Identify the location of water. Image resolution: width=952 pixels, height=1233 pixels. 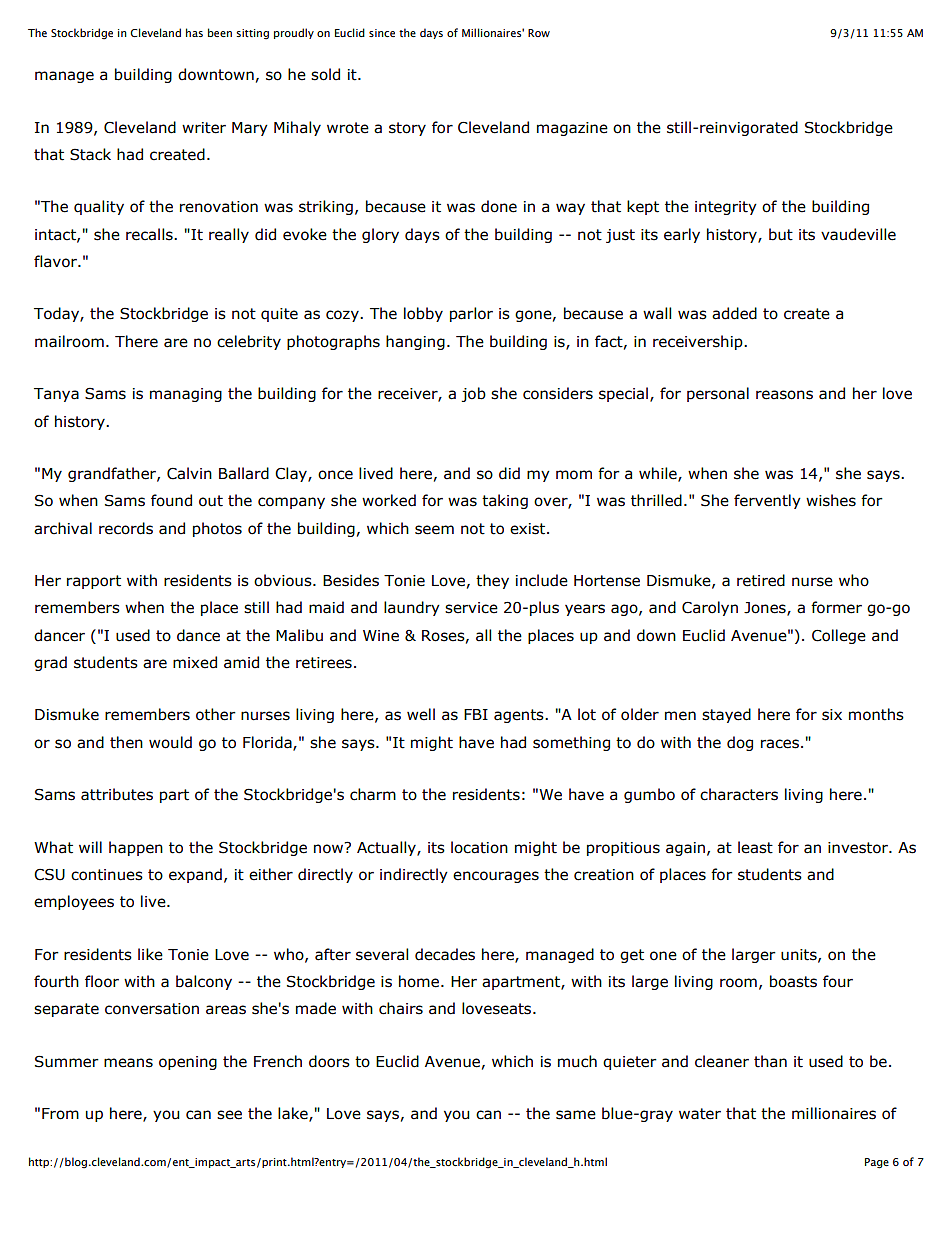
(700, 1114).
